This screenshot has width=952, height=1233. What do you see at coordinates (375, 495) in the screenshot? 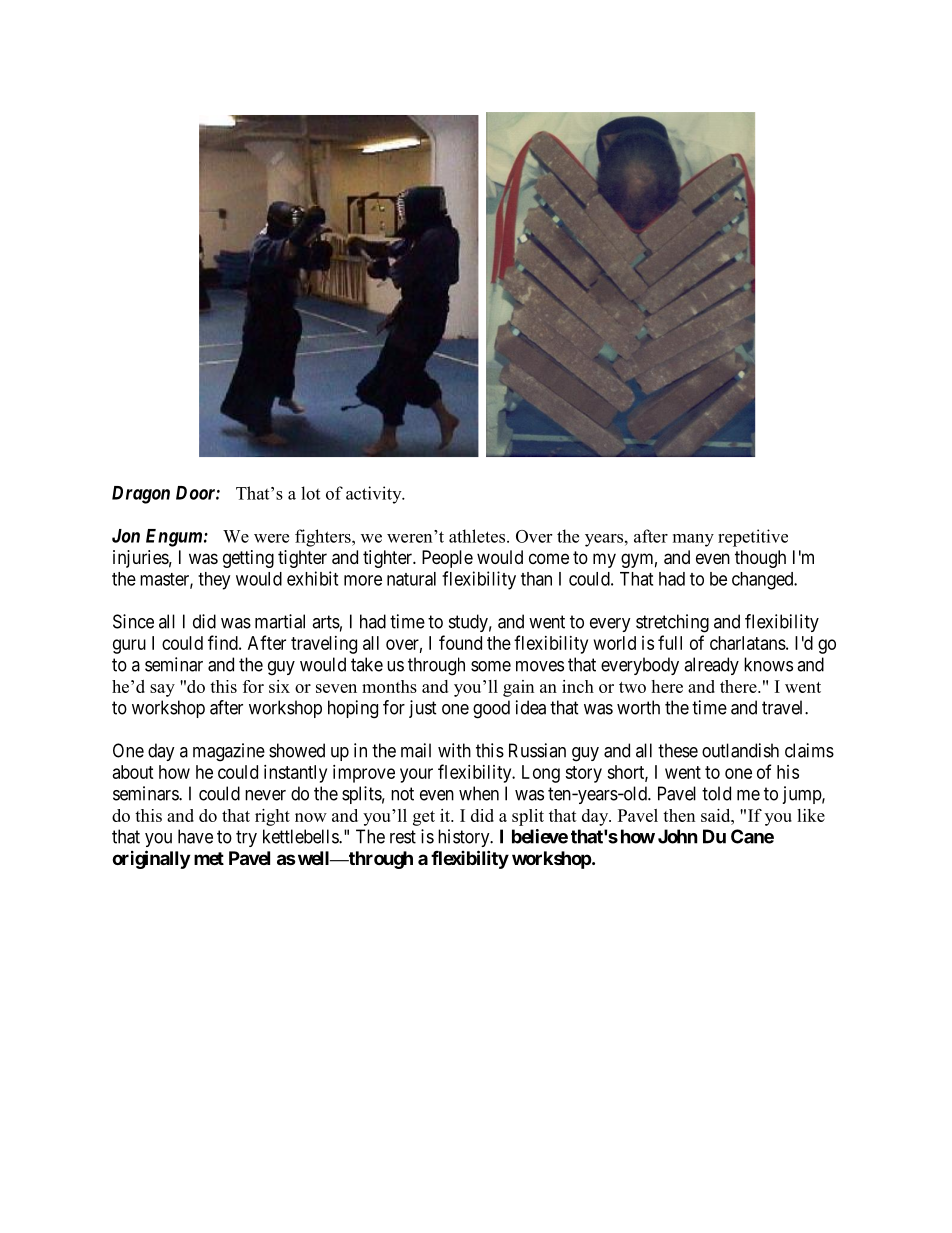
I see `activity` at bounding box center [375, 495].
